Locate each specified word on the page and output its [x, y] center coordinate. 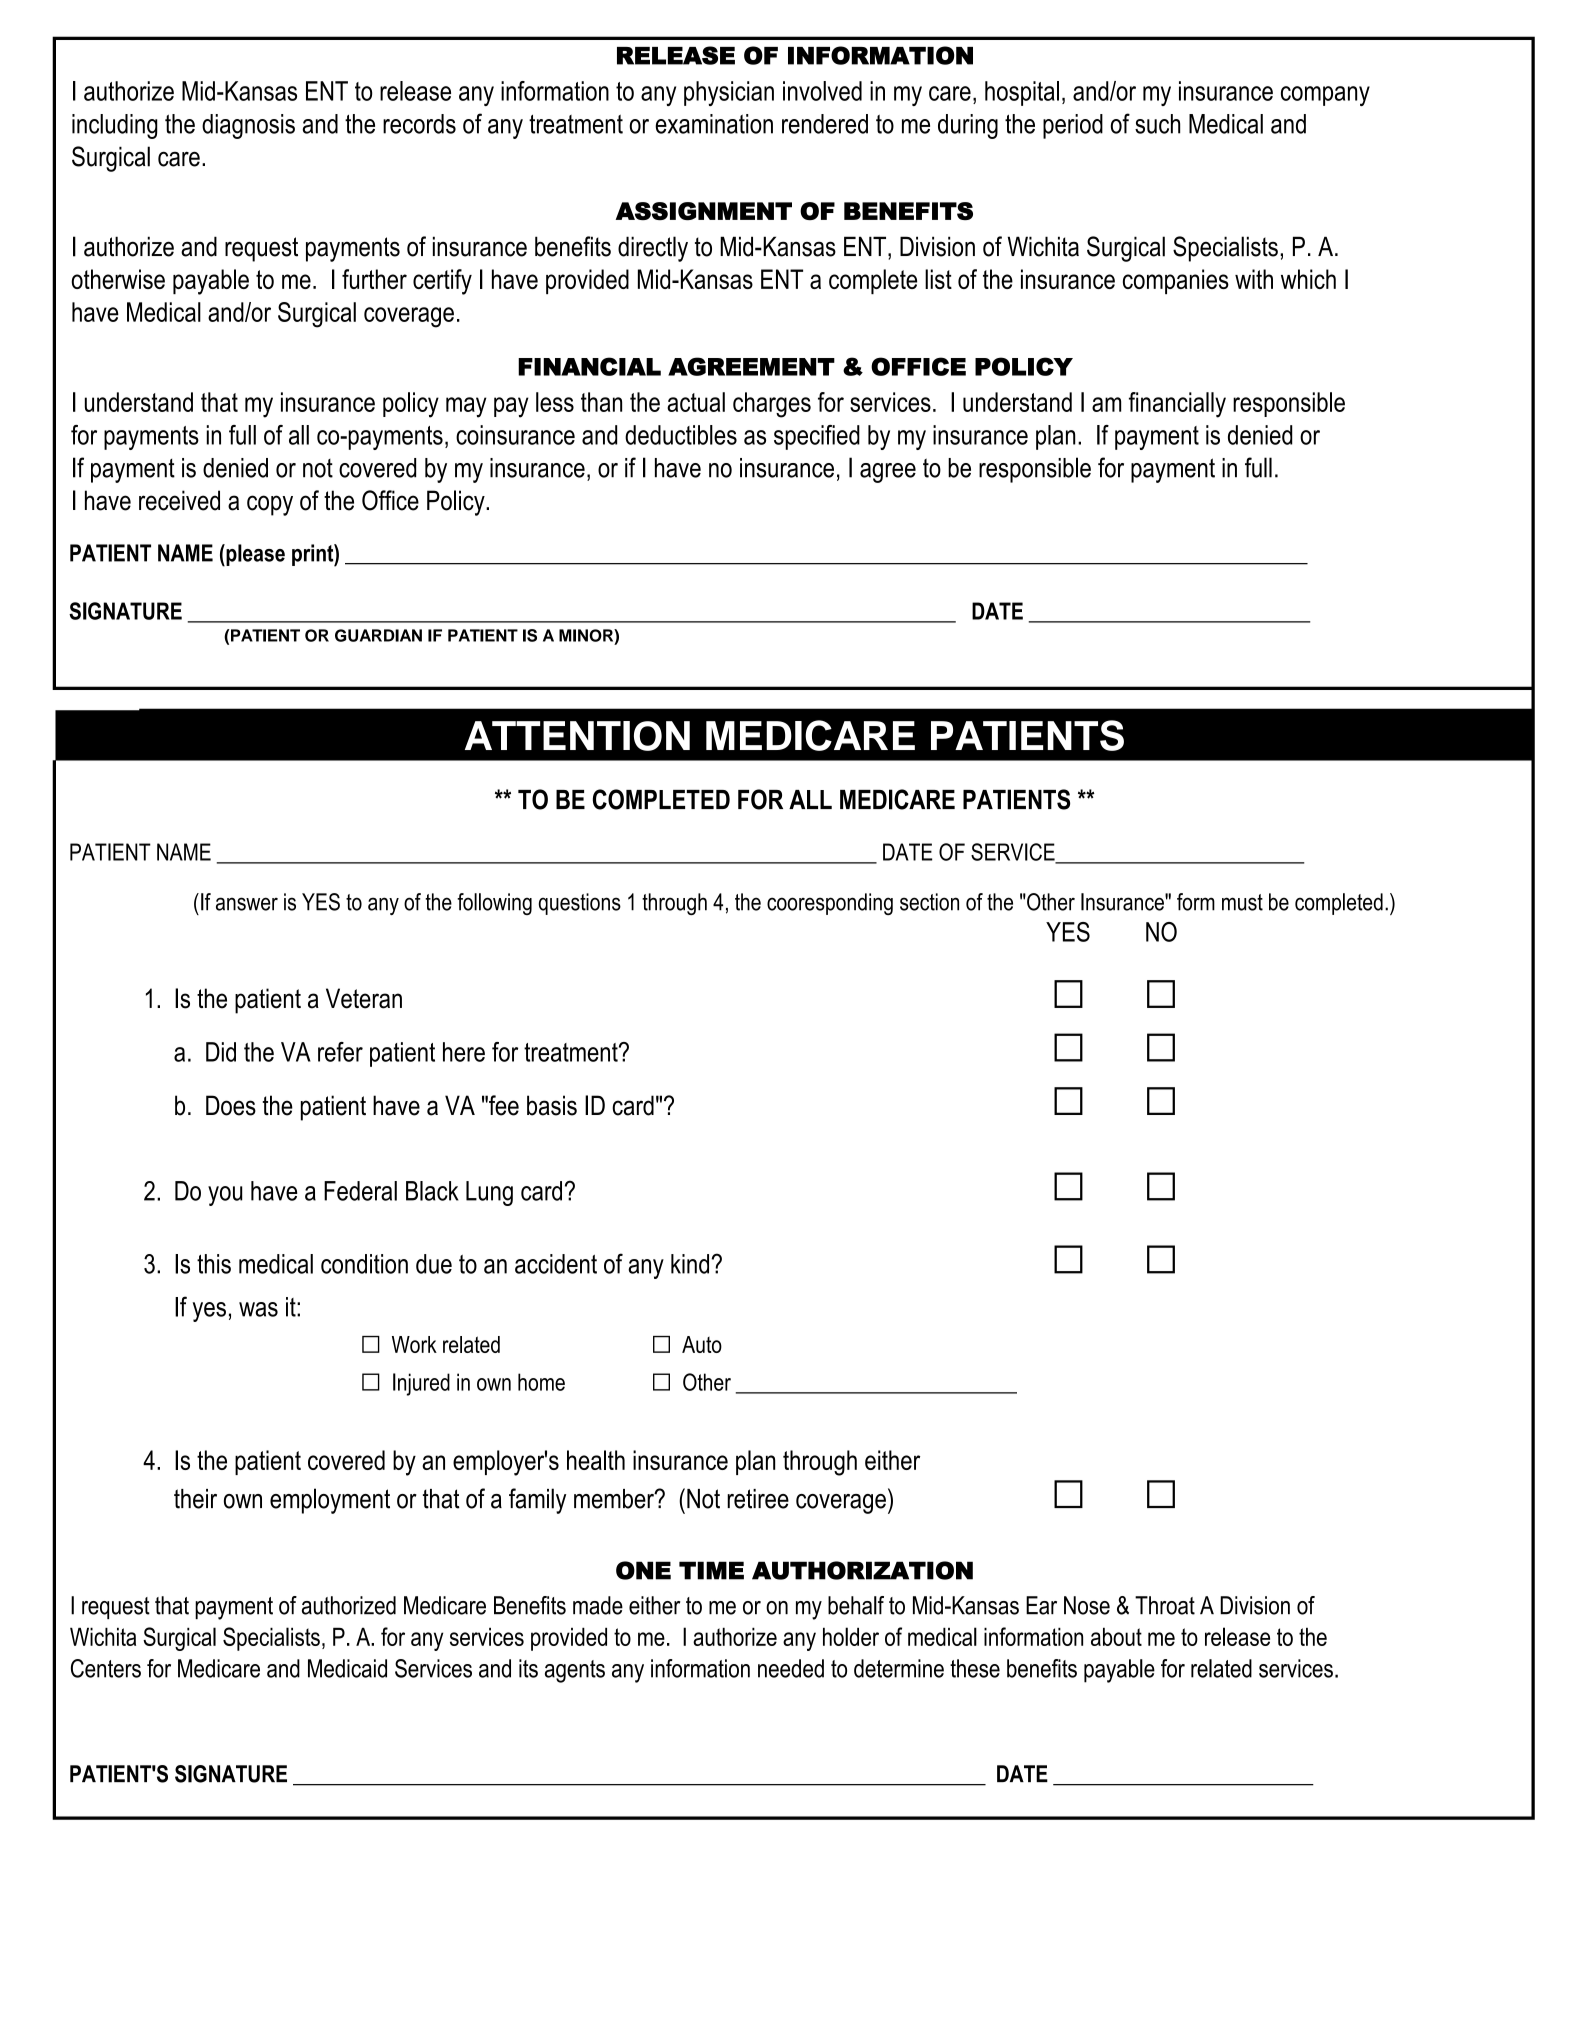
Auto [702, 1344]
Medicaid [347, 1668]
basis [552, 1105]
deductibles [681, 435]
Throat [1165, 1605]
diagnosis [248, 126]
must [1242, 902]
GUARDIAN [378, 635]
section [929, 902]
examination [714, 124]
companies [1176, 281]
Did [221, 1052]
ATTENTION [577, 736]
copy [270, 505]
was [258, 1309]
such [1157, 124]
